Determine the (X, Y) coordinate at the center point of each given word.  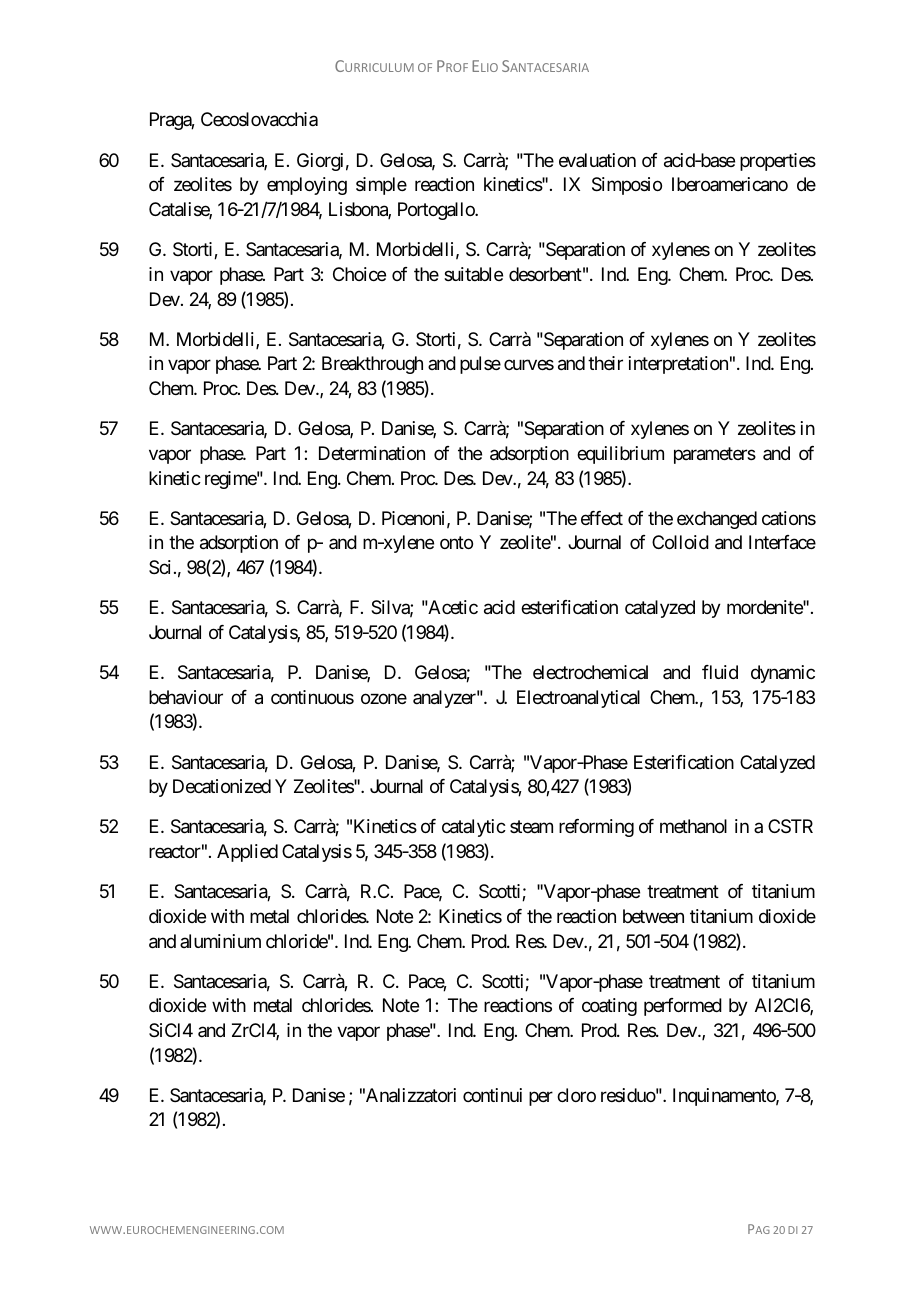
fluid (720, 672)
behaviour (186, 697)
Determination (372, 453)
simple (381, 186)
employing (307, 186)
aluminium (220, 941)
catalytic (474, 828)
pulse (480, 365)
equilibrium (620, 455)
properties (778, 162)
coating (609, 1007)
